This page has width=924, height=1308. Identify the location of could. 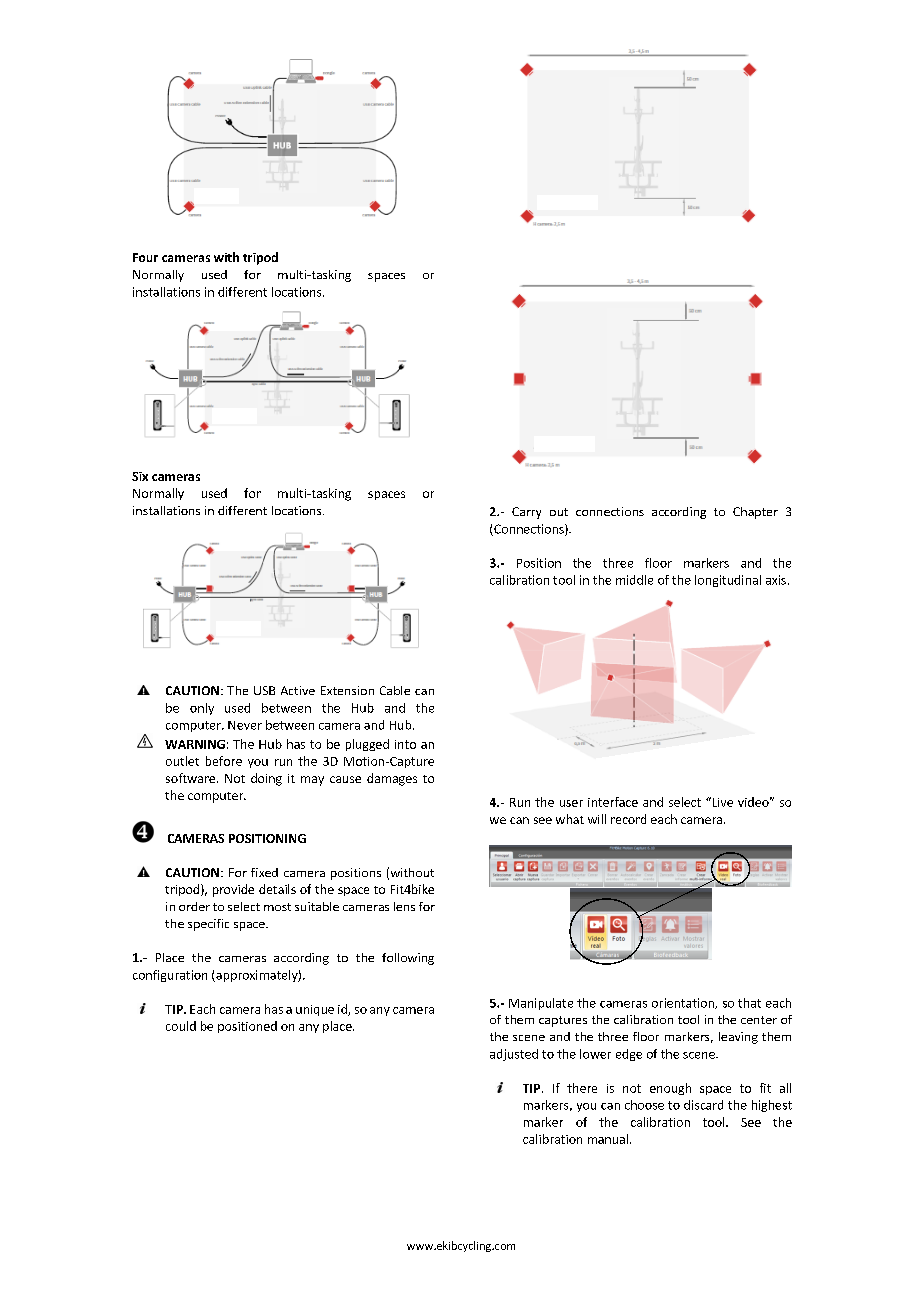
(181, 1026).
